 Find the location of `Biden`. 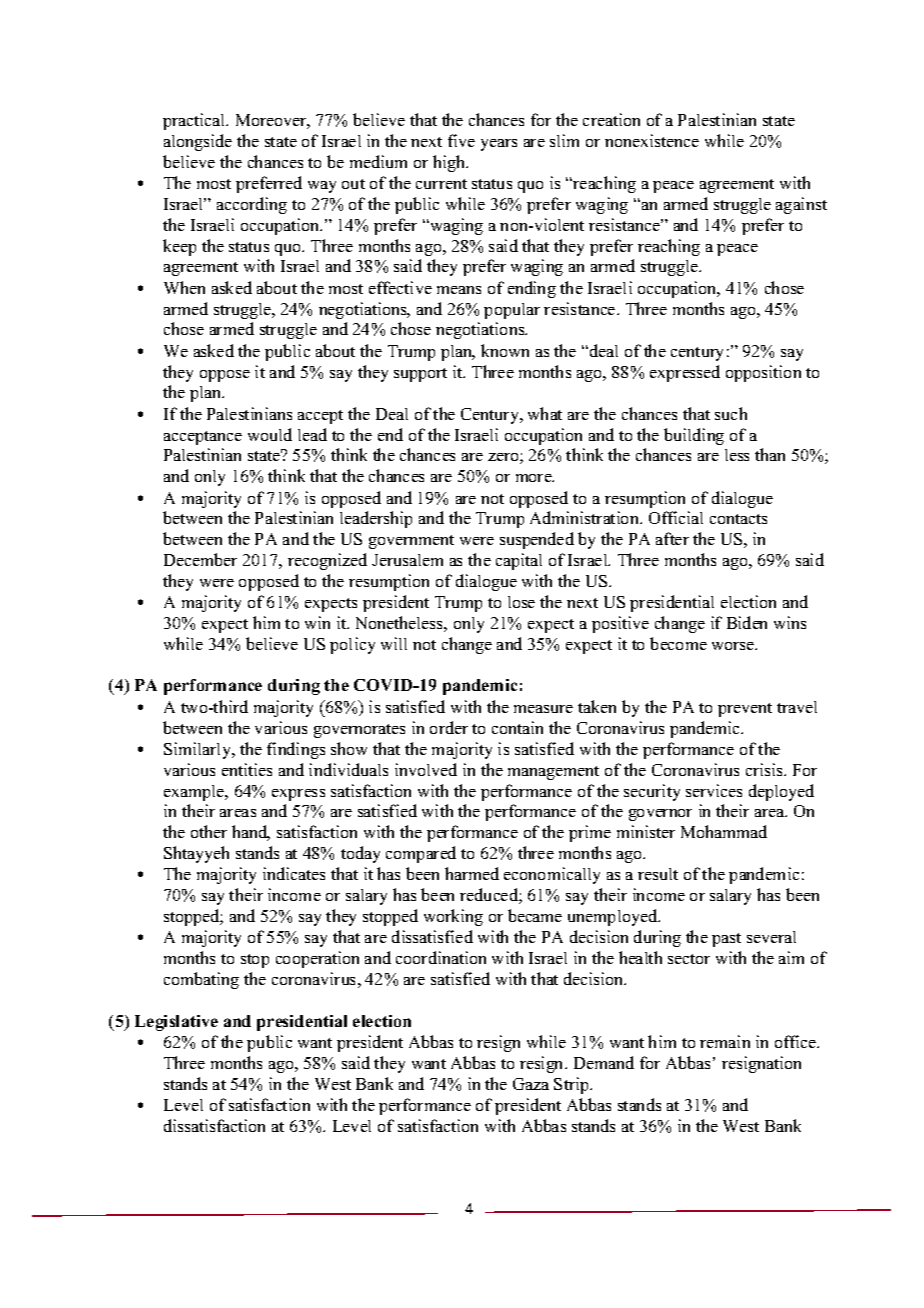

Biden is located at coordinates (747, 622).
